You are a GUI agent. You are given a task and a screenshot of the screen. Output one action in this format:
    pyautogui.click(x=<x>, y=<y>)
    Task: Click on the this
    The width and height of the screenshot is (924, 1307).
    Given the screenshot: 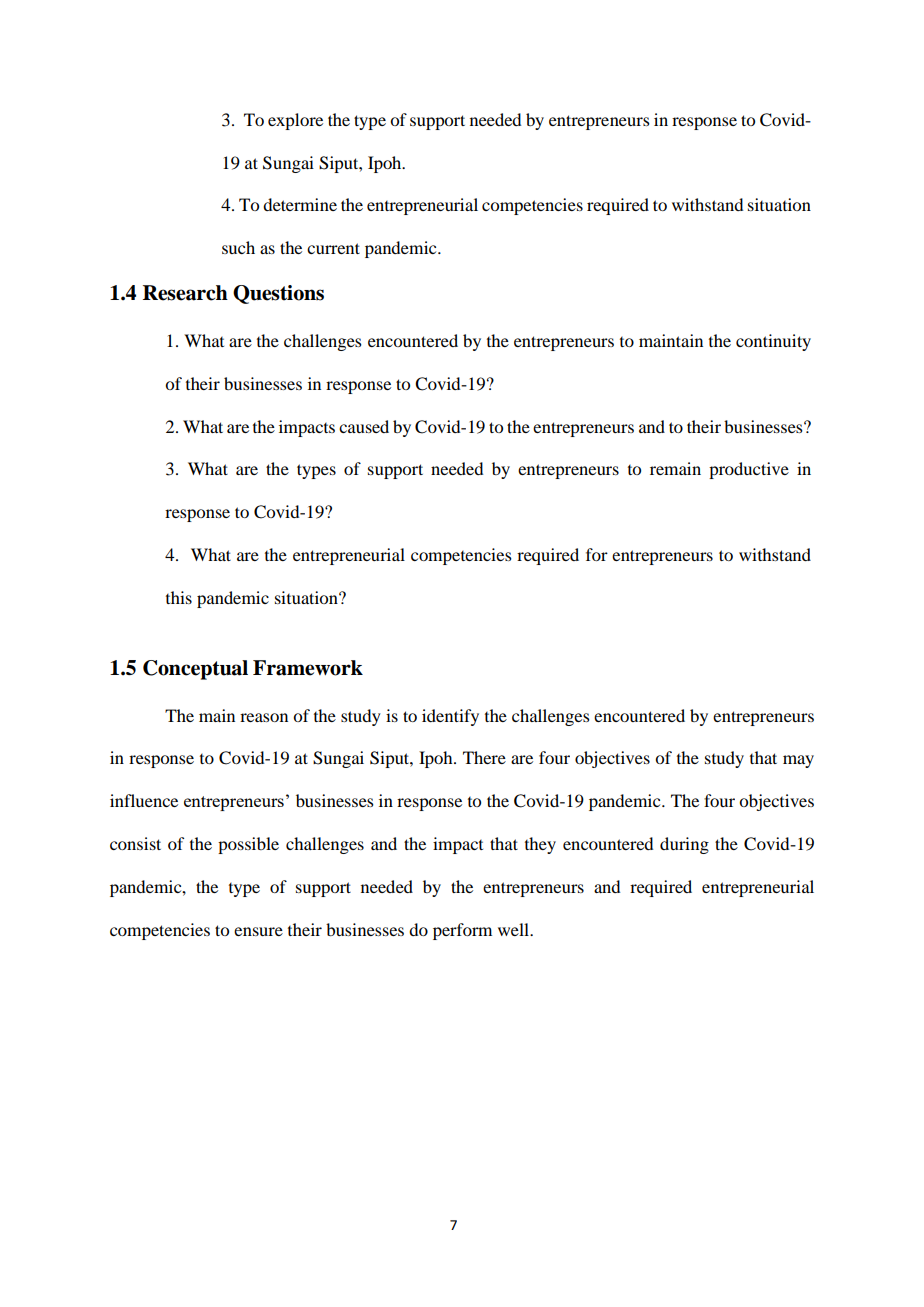 What is the action you would take?
    pyautogui.click(x=179, y=597)
